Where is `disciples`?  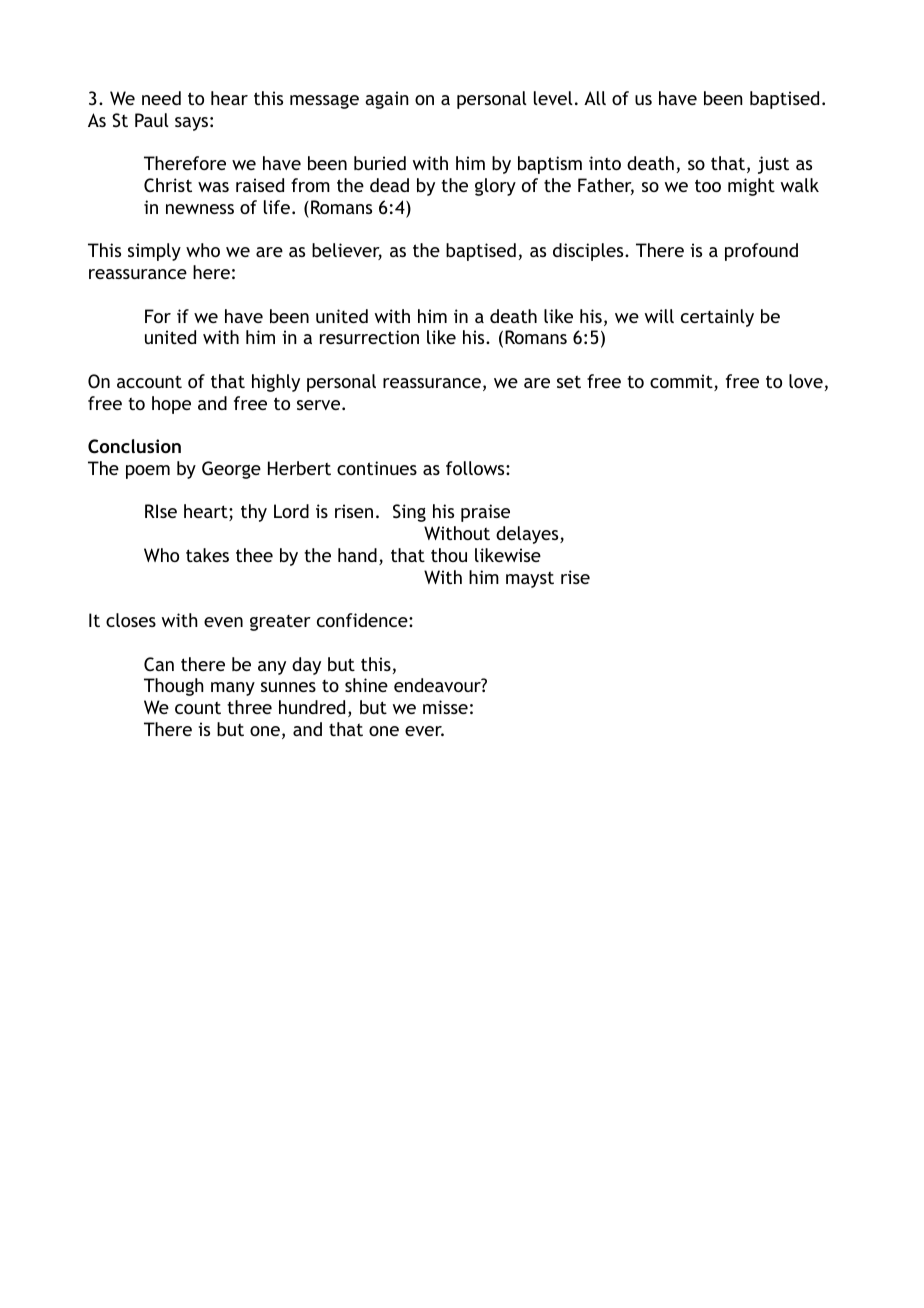
disciples is located at coordinates (589, 252).
